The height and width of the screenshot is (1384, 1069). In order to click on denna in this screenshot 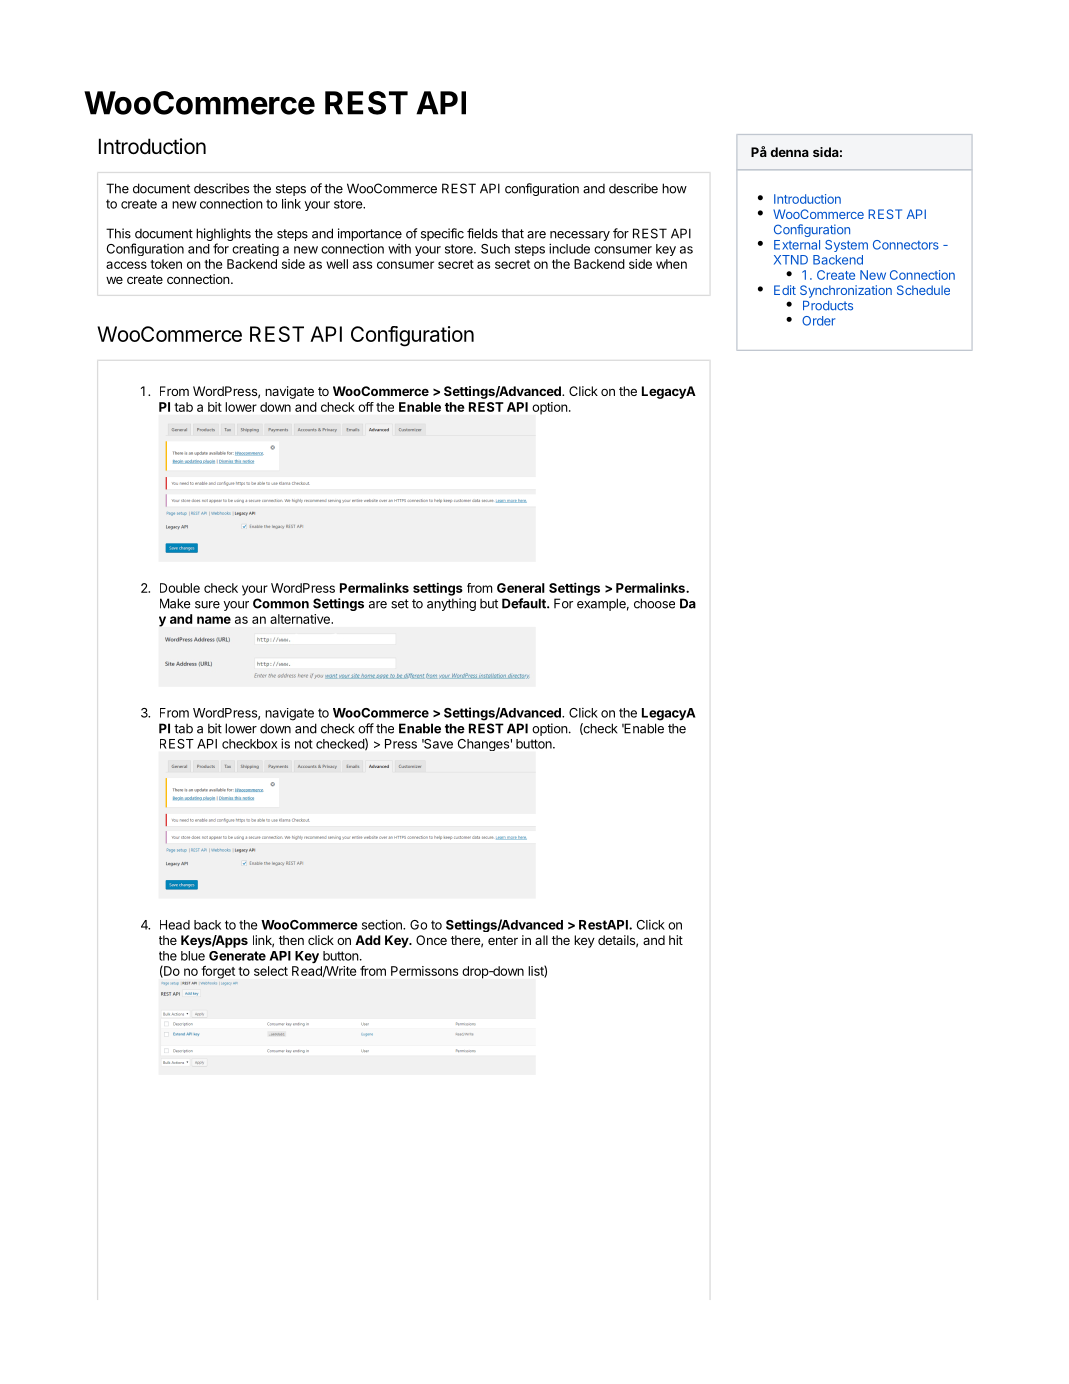, I will do `click(789, 152)`.
